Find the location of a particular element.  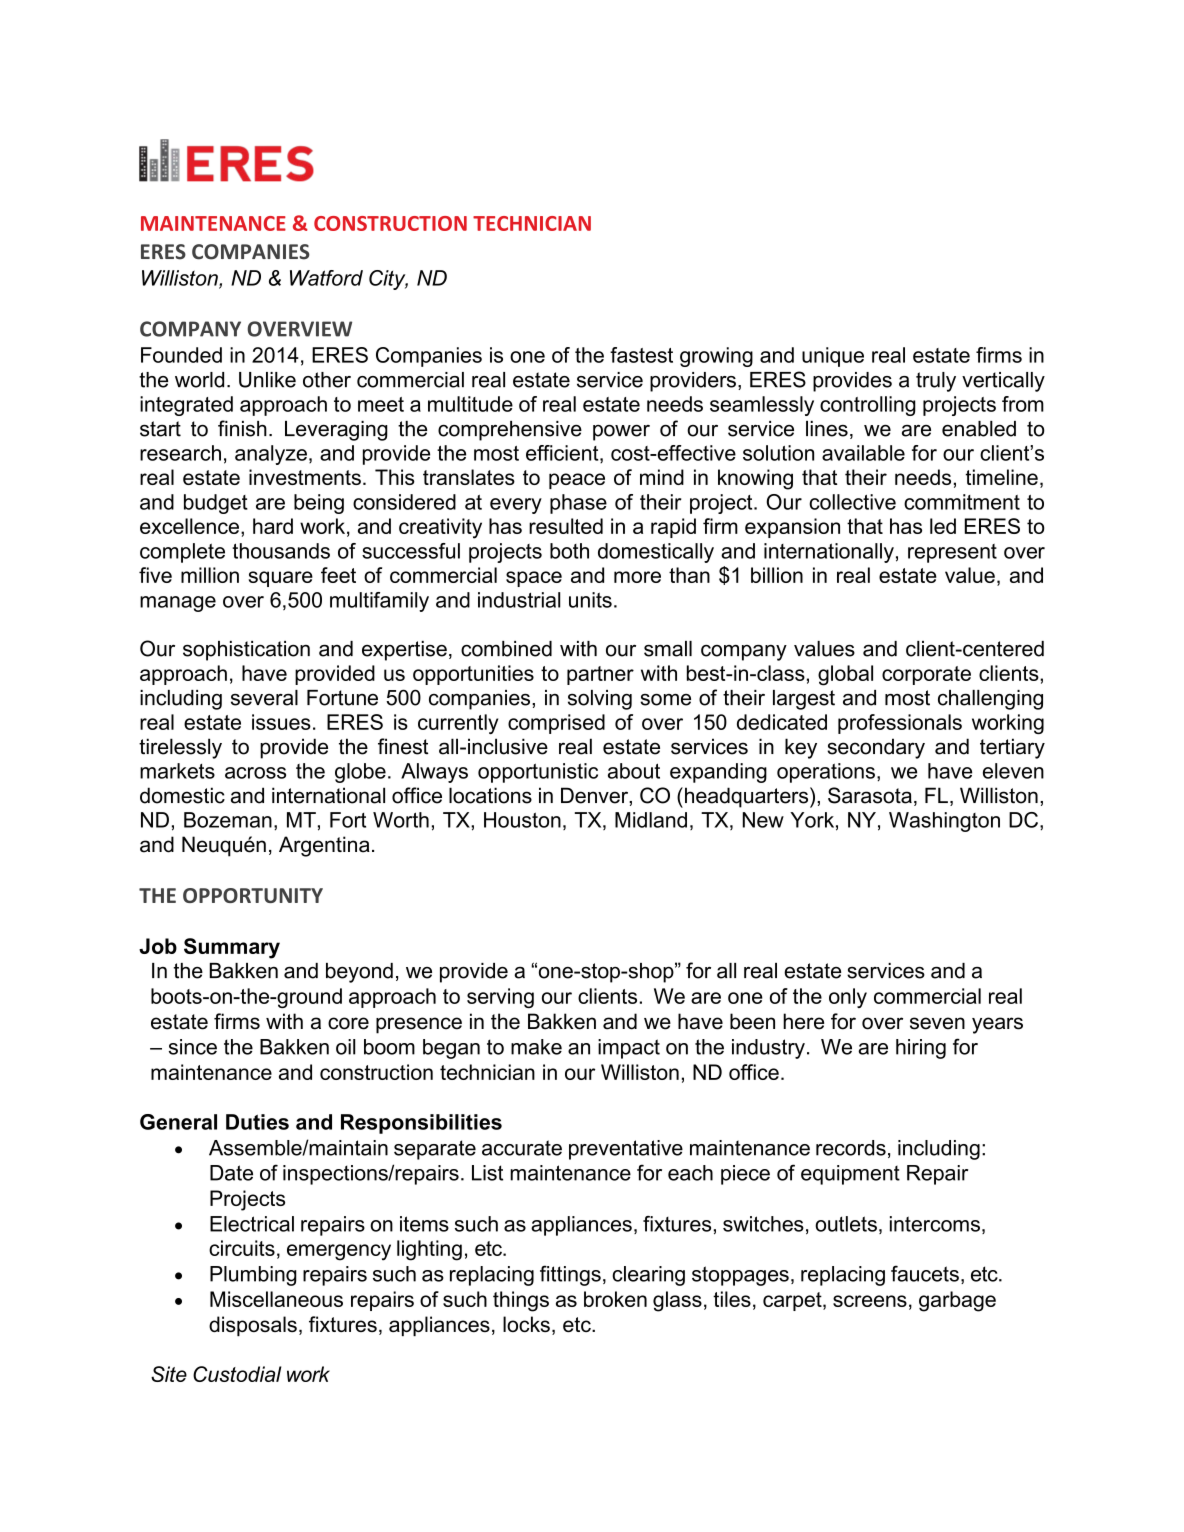

corporate is located at coordinates (926, 675).
